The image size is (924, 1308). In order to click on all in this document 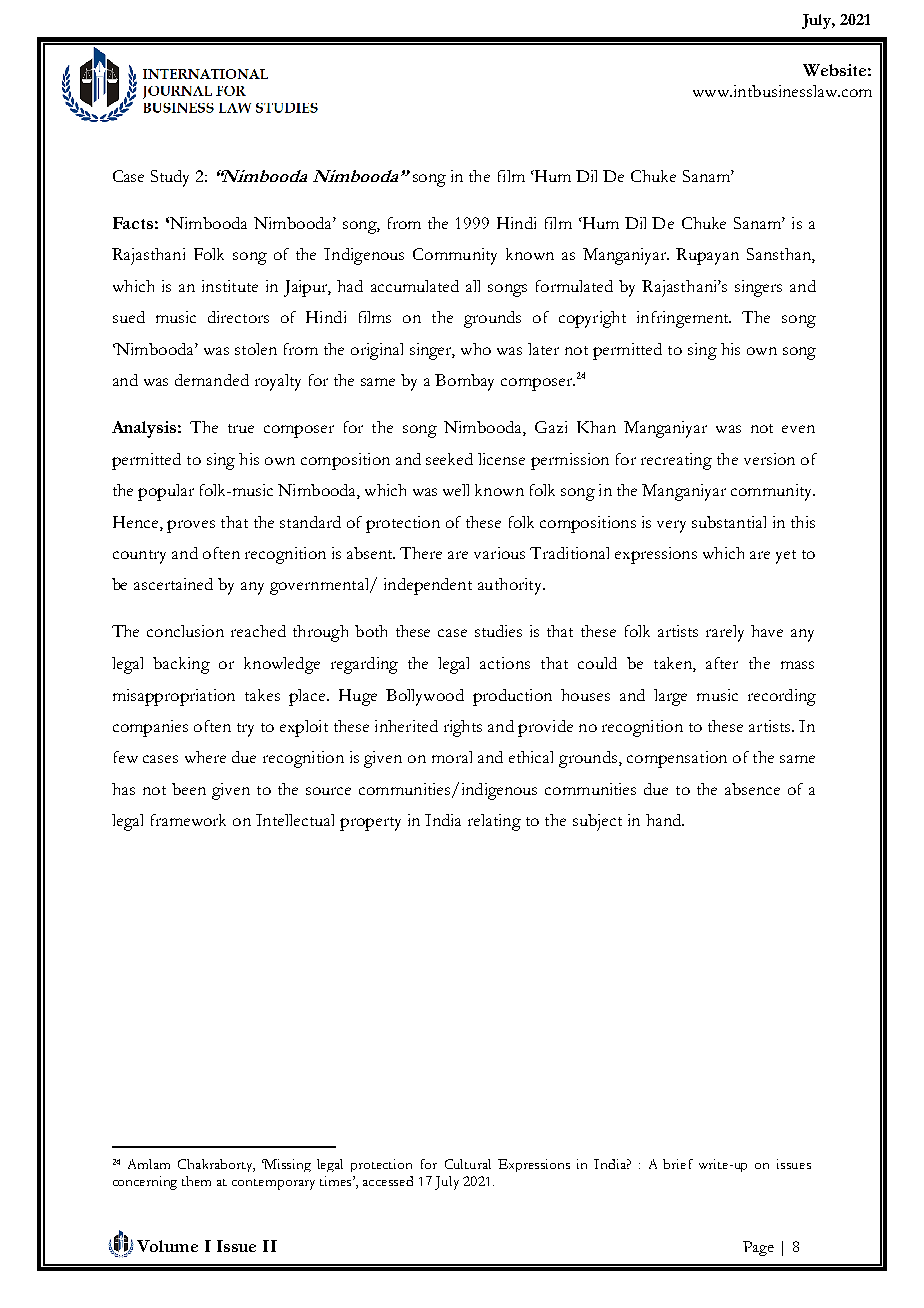, I will do `click(473, 286)`.
